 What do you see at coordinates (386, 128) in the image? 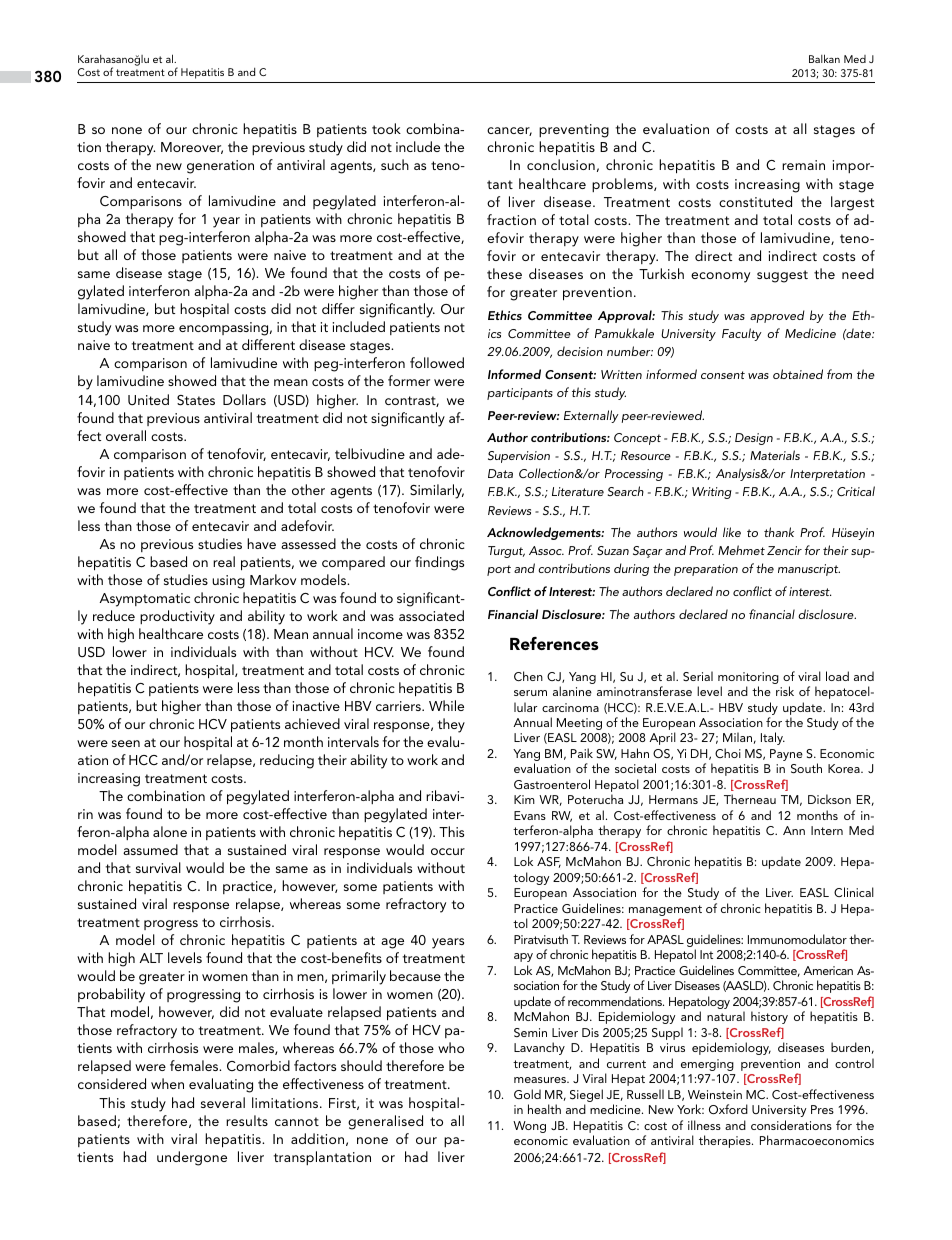
I see `took` at bounding box center [386, 128].
